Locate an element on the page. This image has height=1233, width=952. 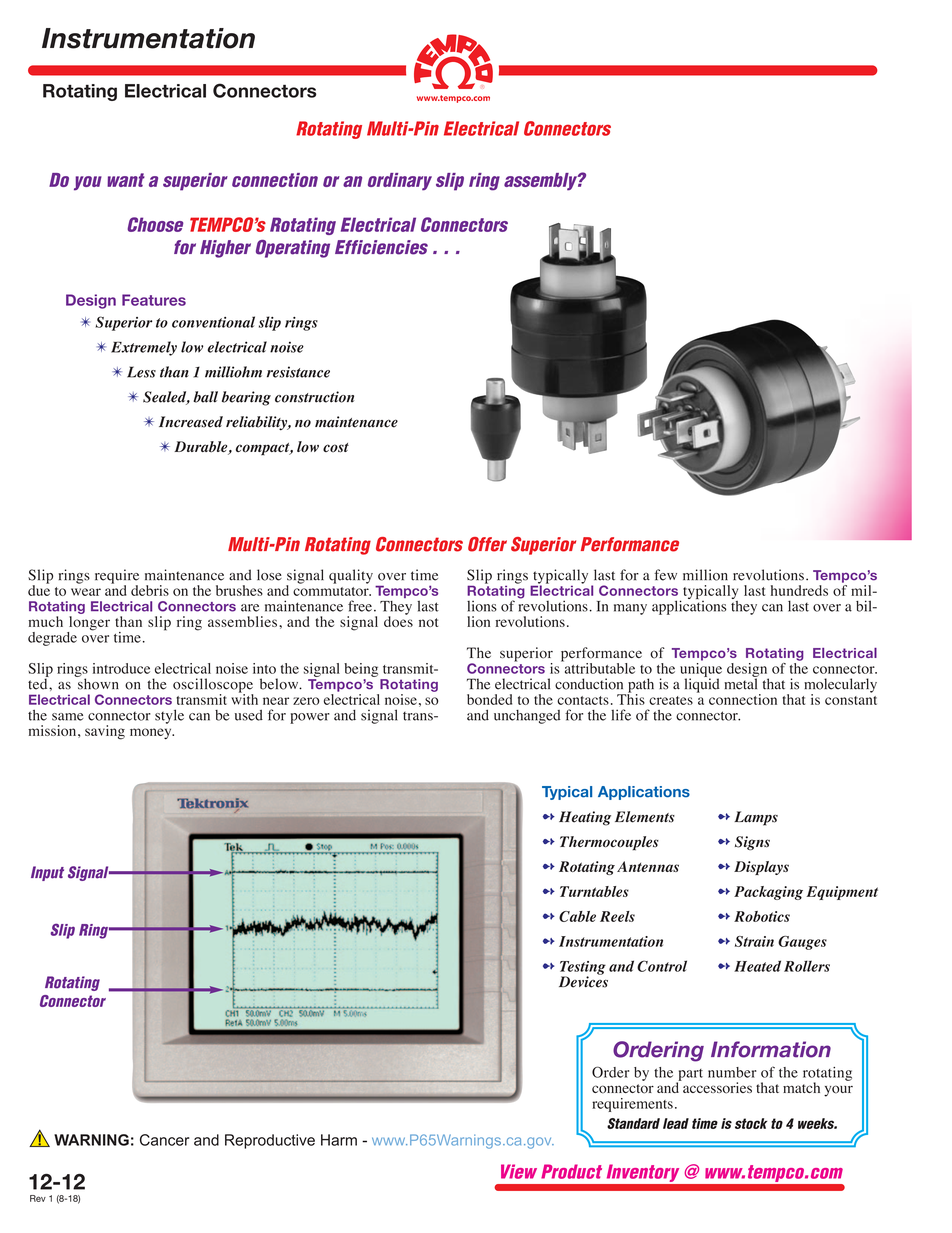
quality is located at coordinates (351, 576).
